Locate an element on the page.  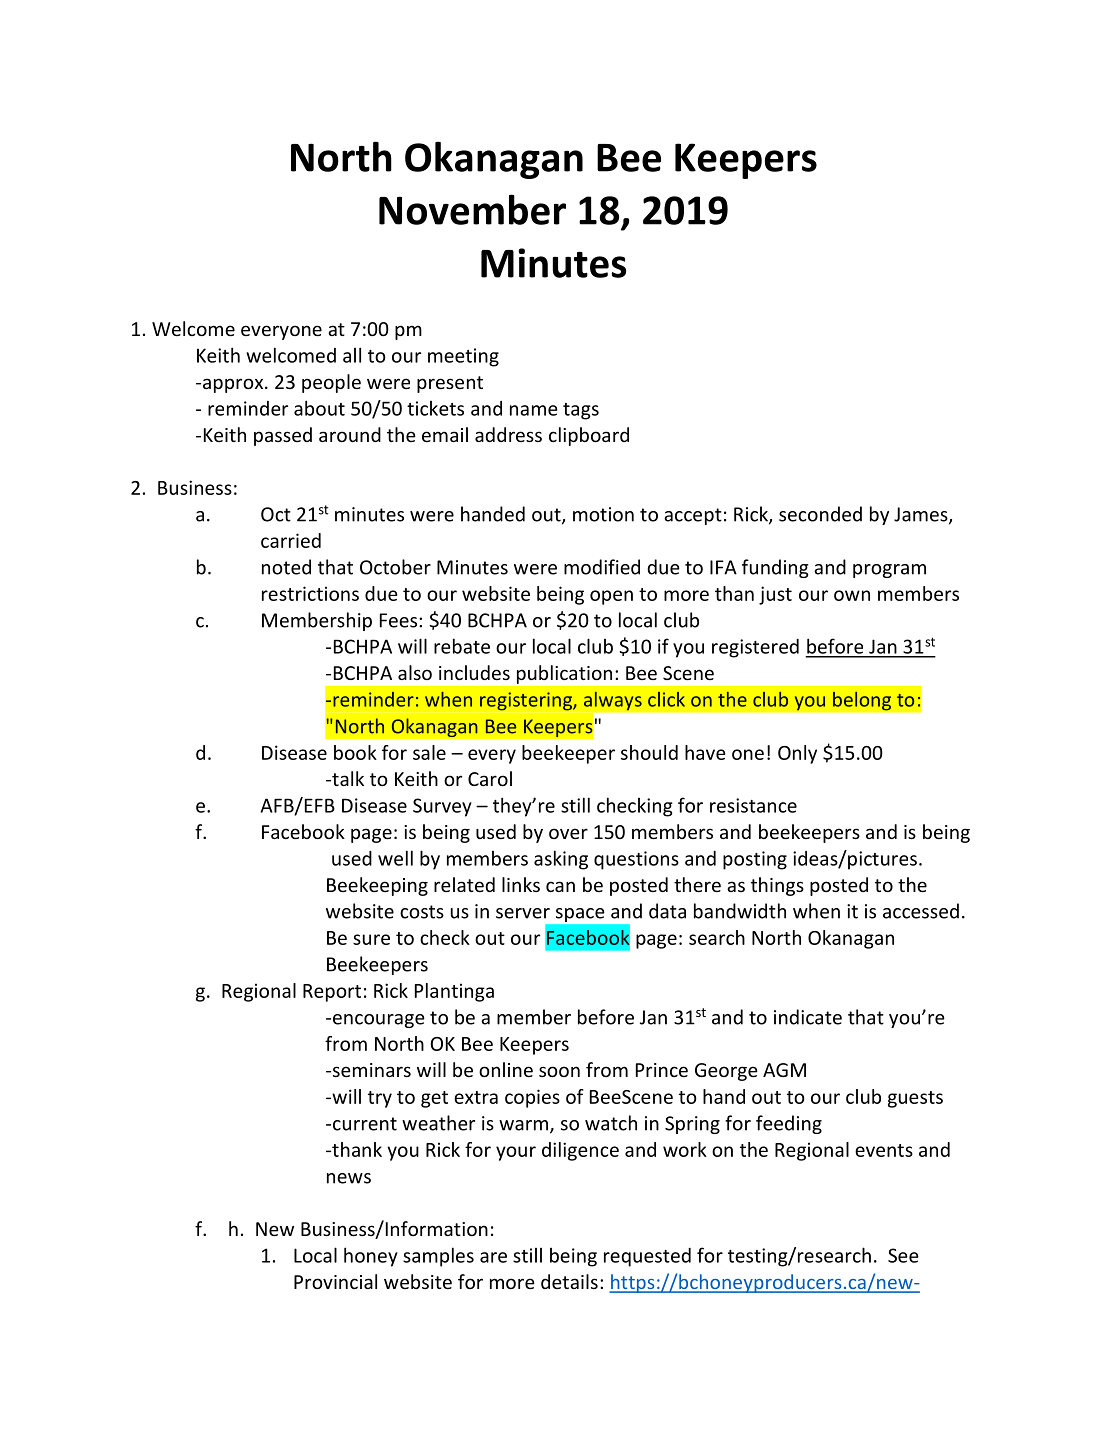
tags is located at coordinates (581, 411).
